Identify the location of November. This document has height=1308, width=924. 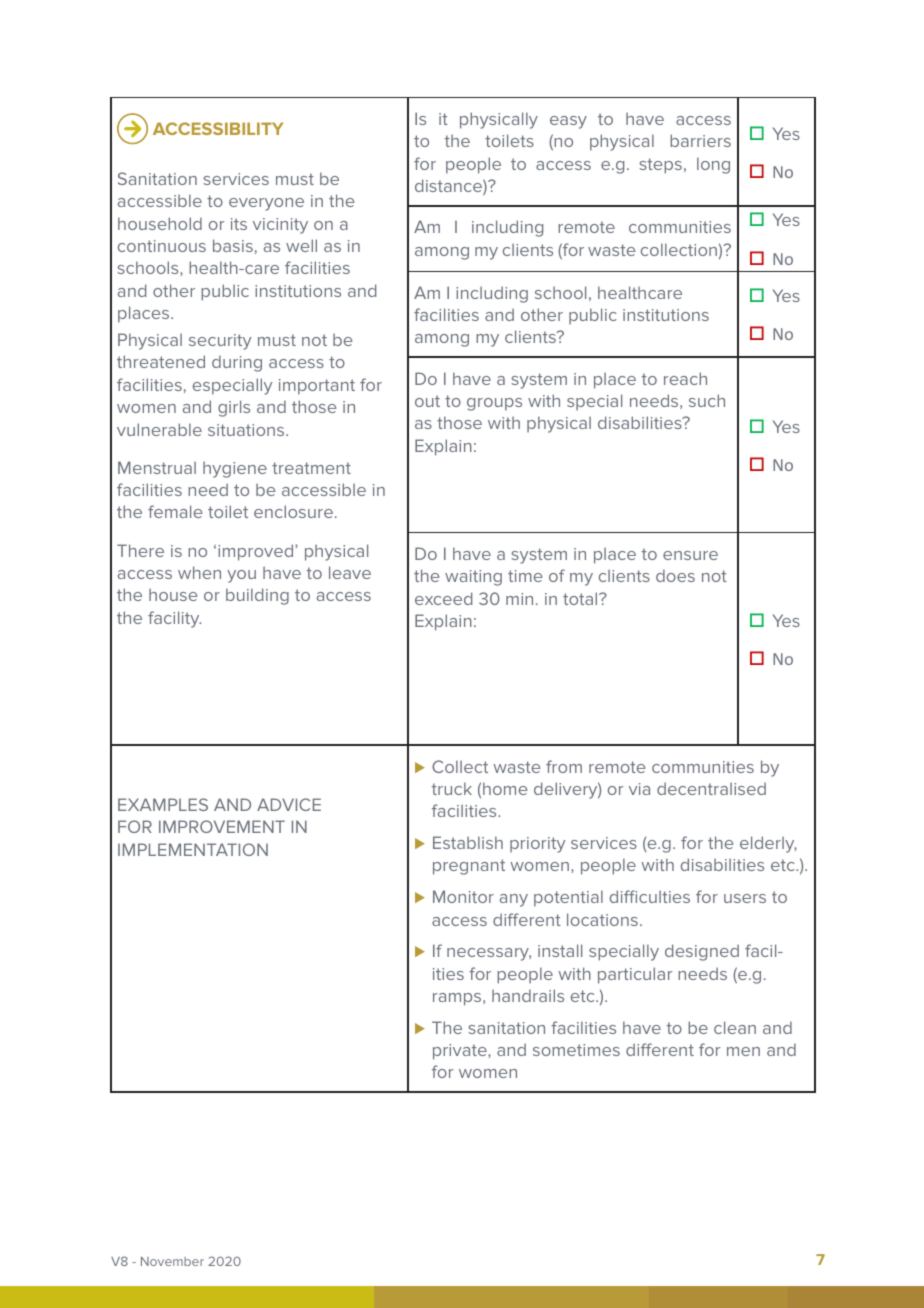
(172, 1261).
